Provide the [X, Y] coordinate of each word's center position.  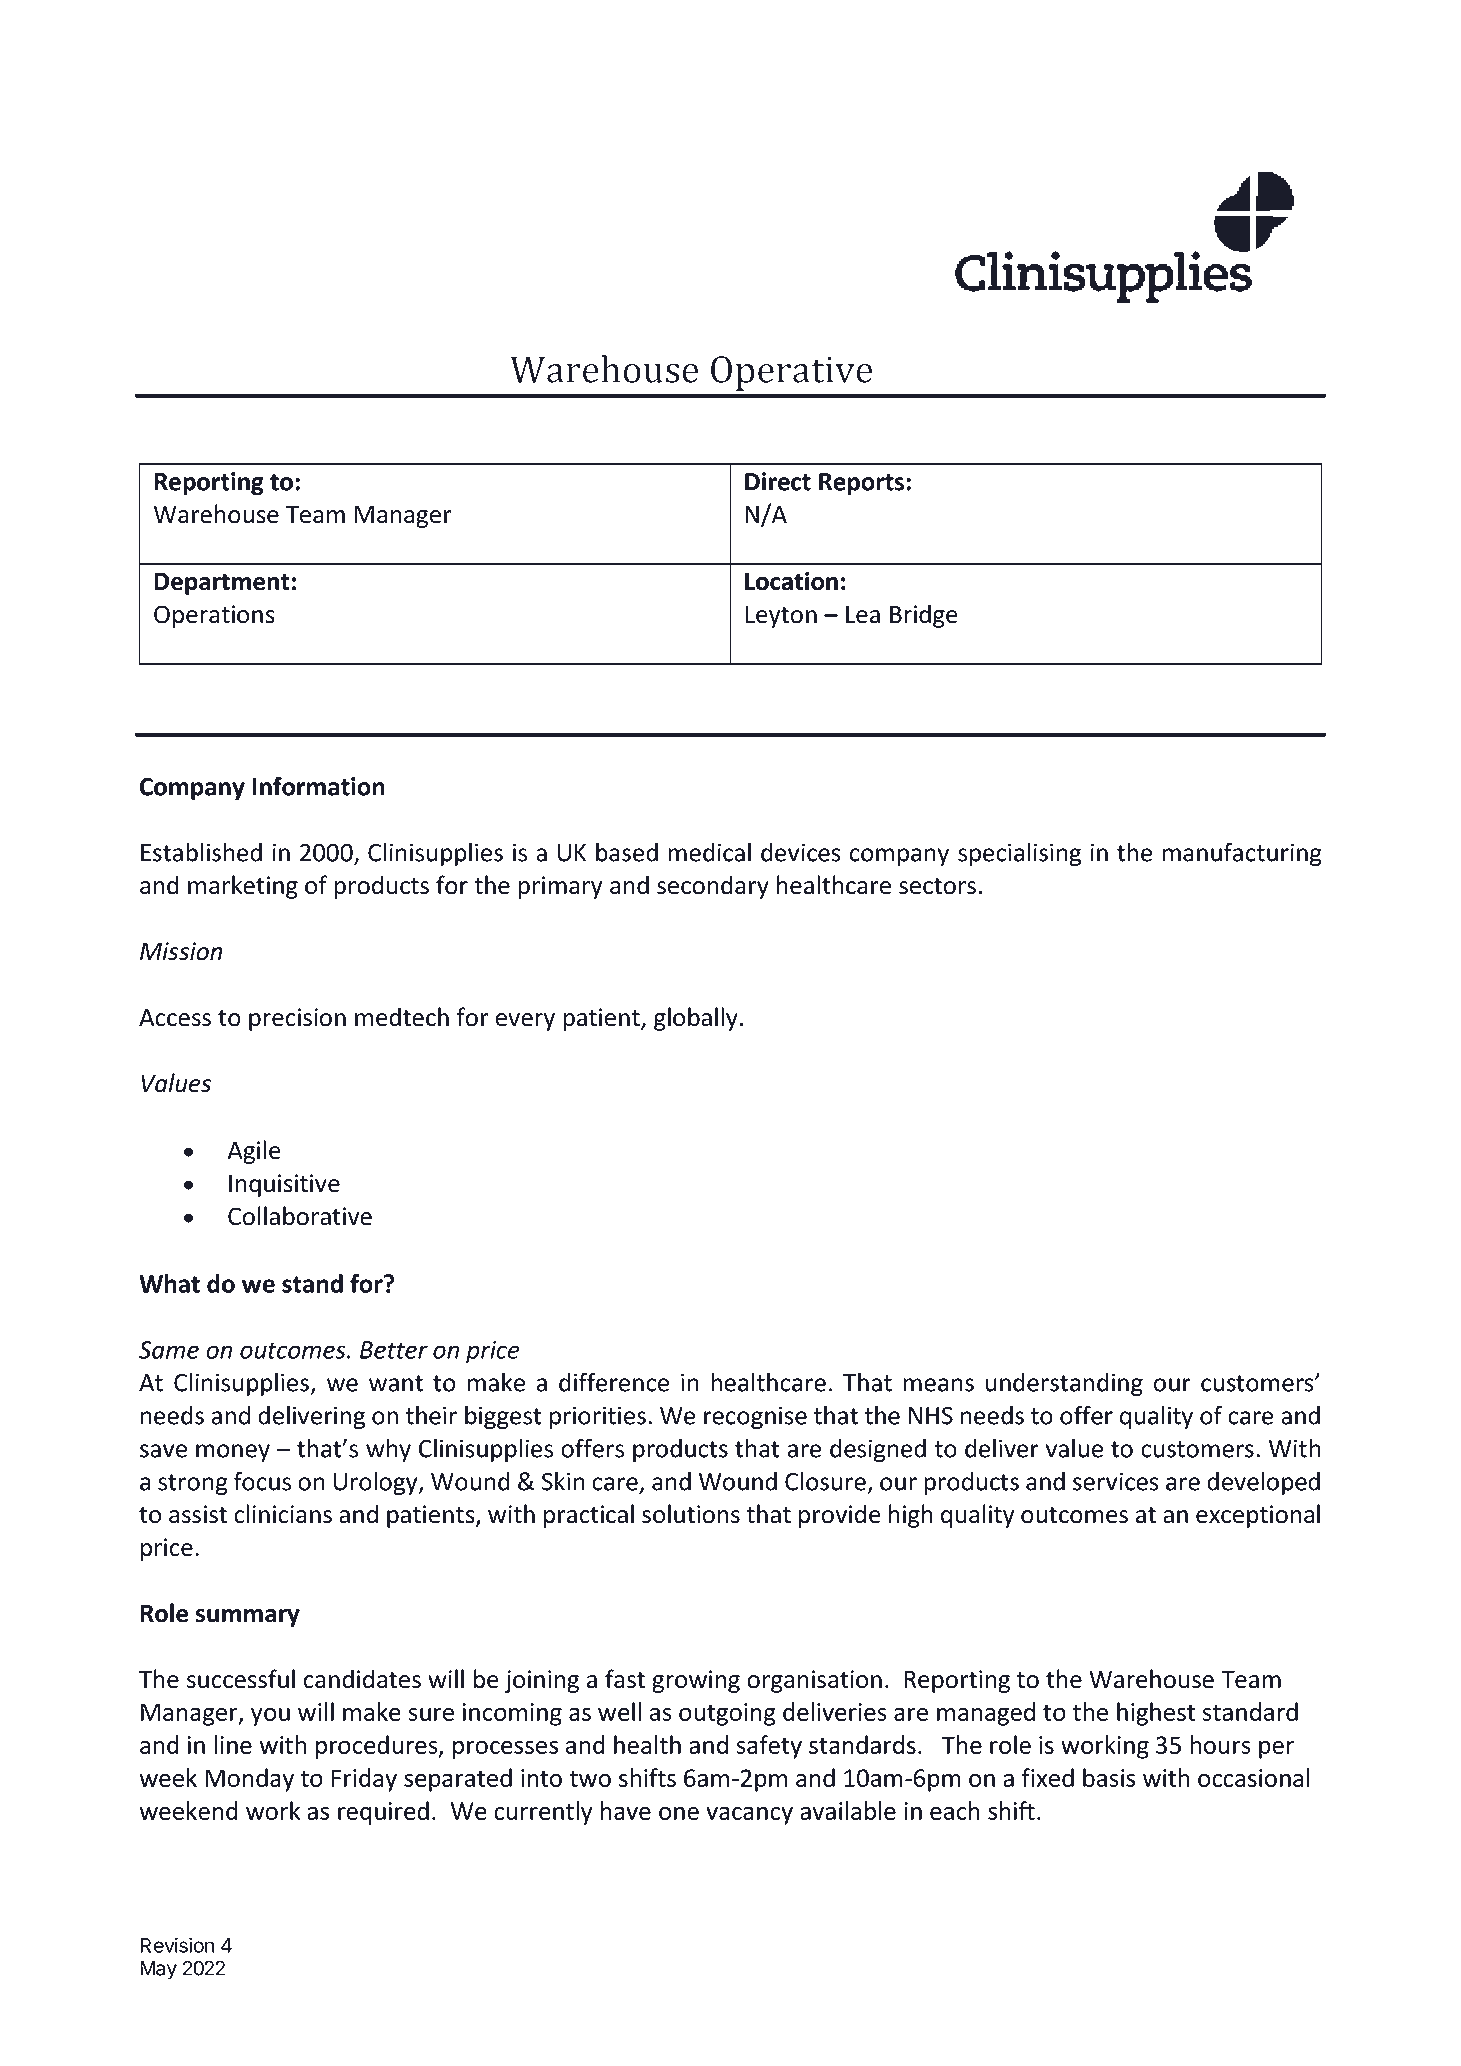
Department [222, 584]
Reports [863, 484]
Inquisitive [284, 1185]
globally [696, 1019]
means [938, 1385]
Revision [177, 1945]
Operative [791, 373]
